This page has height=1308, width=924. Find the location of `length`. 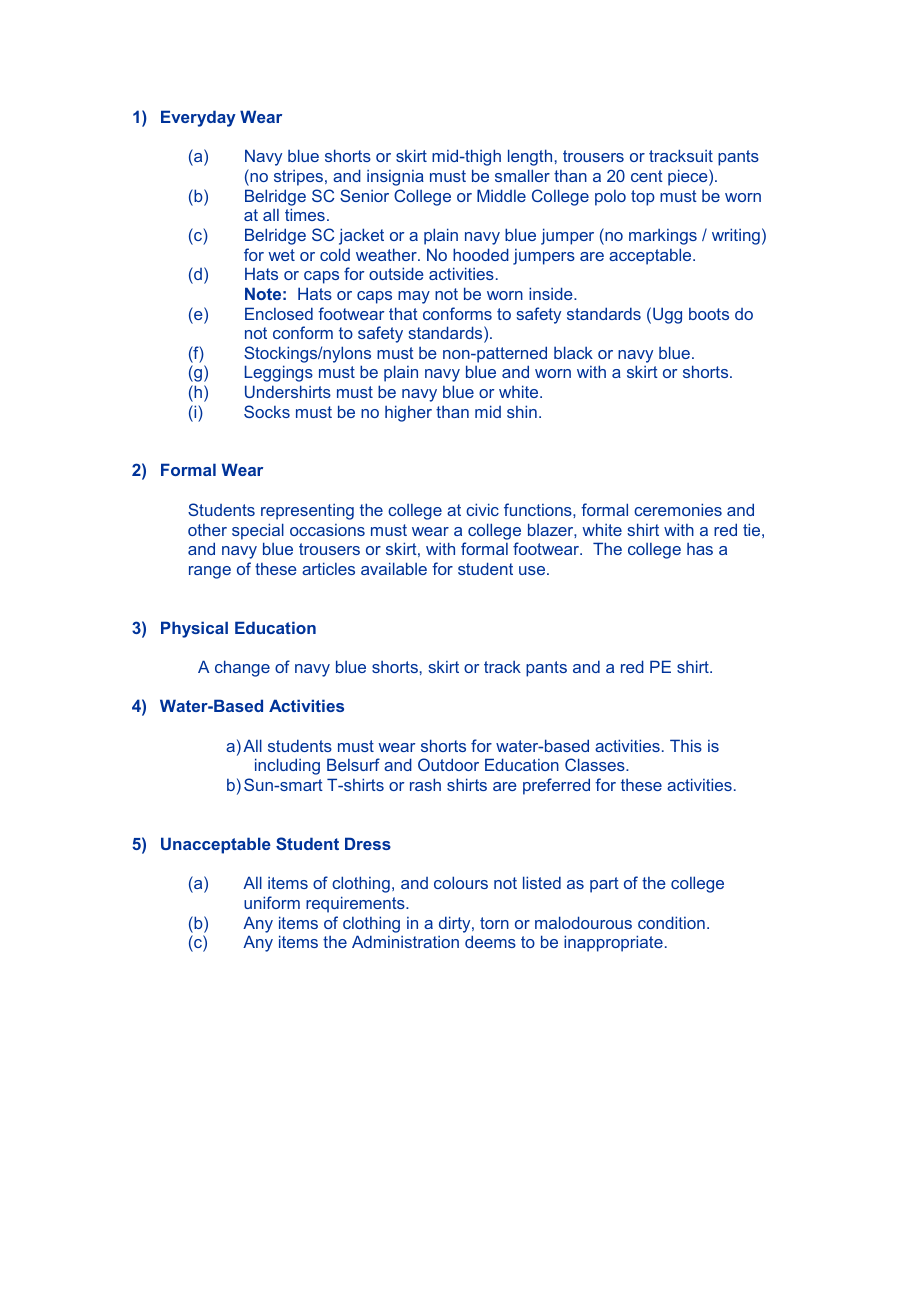

length is located at coordinates (530, 157).
